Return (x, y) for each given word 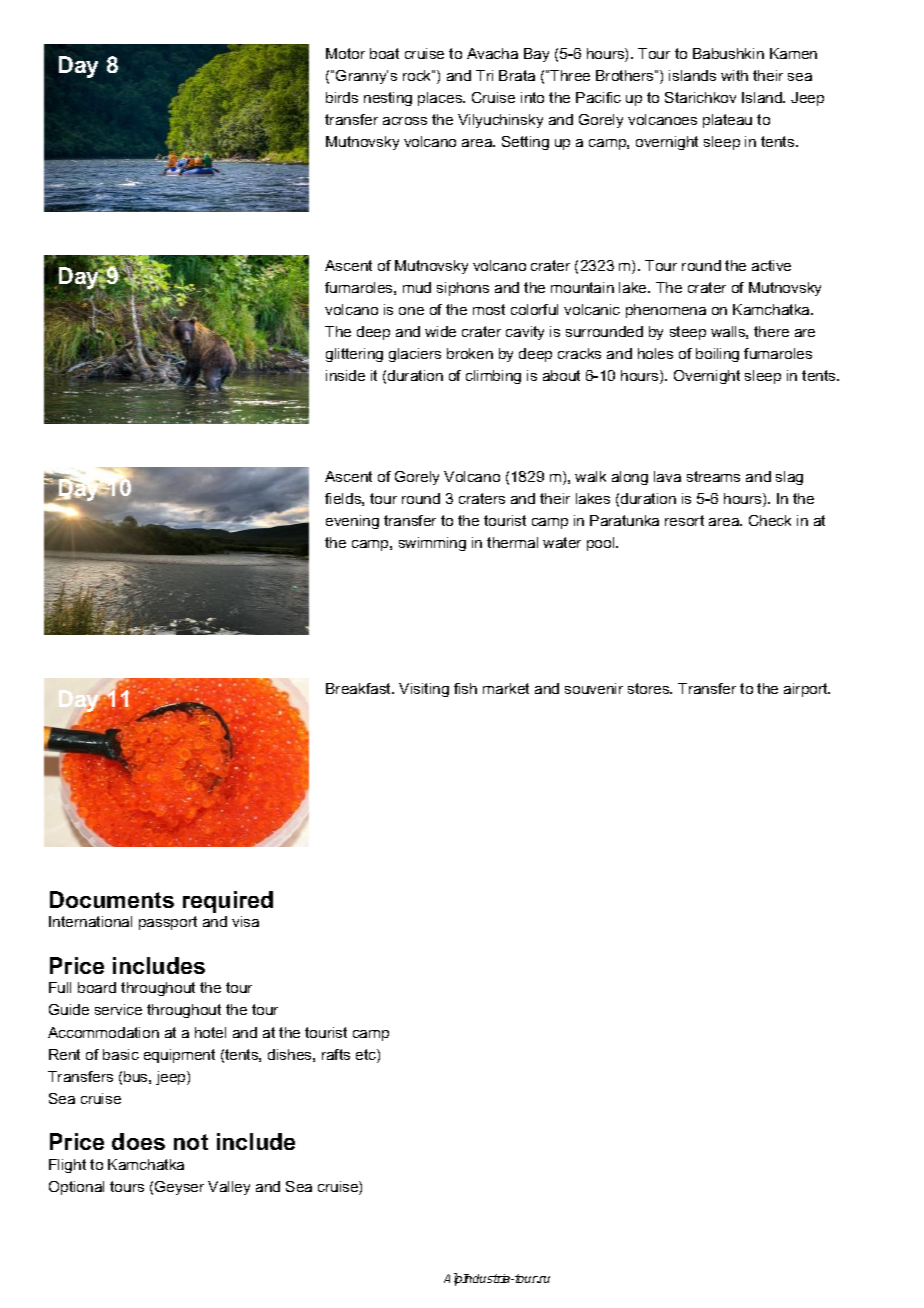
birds (342, 97)
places (441, 99)
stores (650, 688)
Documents (112, 899)
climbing (493, 377)
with (734, 75)
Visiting (424, 690)
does (138, 1141)
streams (713, 476)
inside (345, 375)
